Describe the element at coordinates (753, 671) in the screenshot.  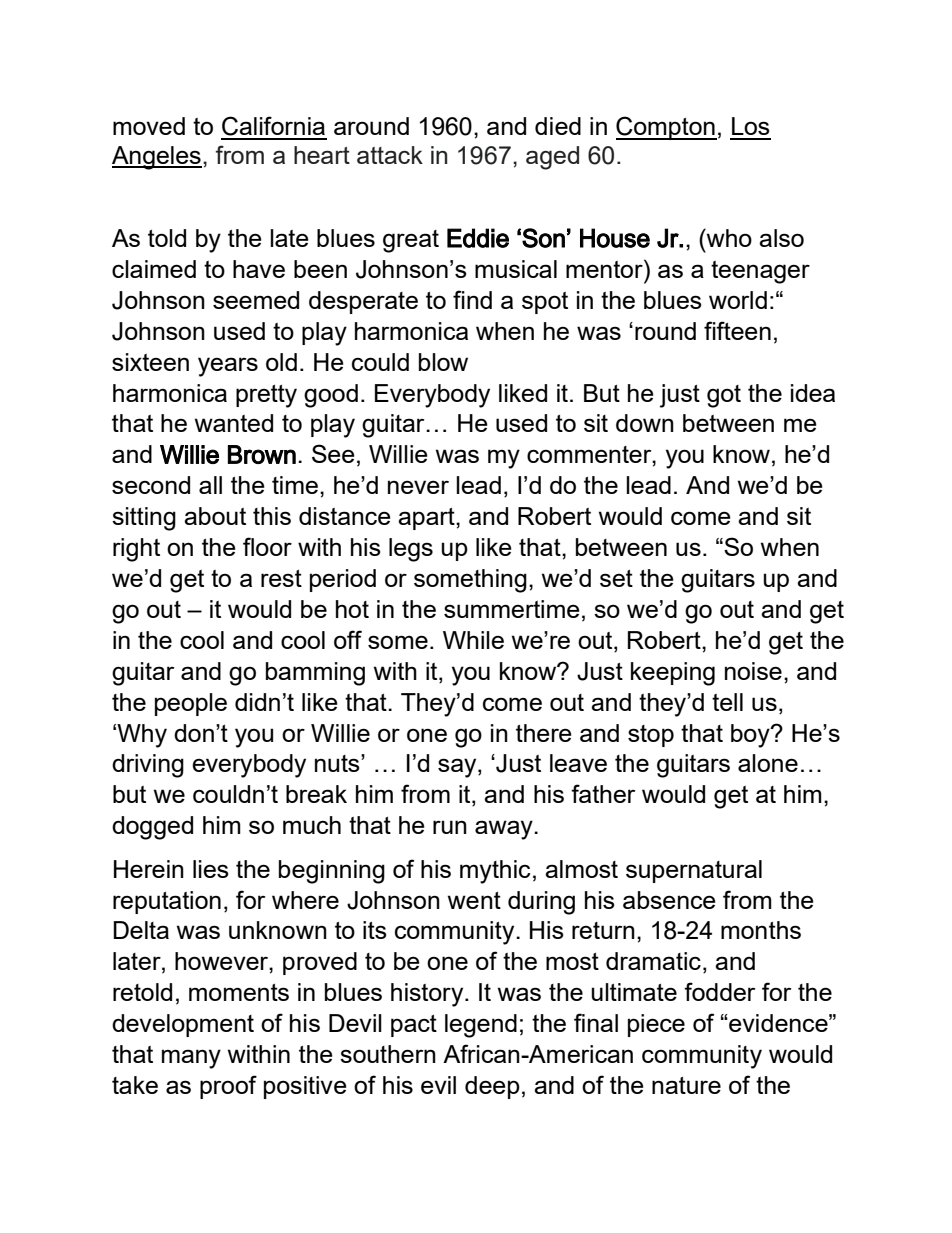
I see `noise` at that location.
